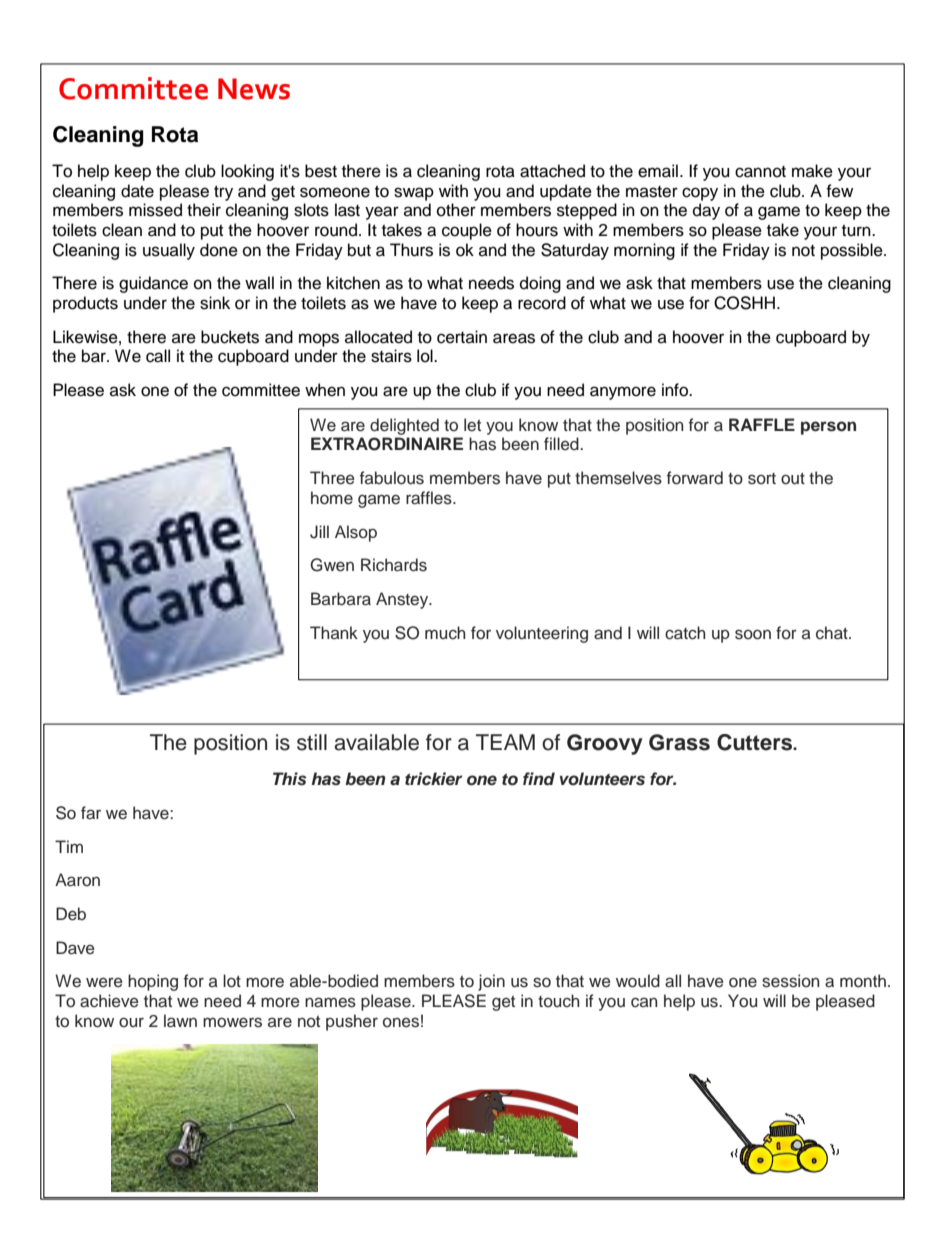 This screenshot has height=1233, width=952. Describe the element at coordinates (552, 171) in the screenshot. I see `attached` at that location.
